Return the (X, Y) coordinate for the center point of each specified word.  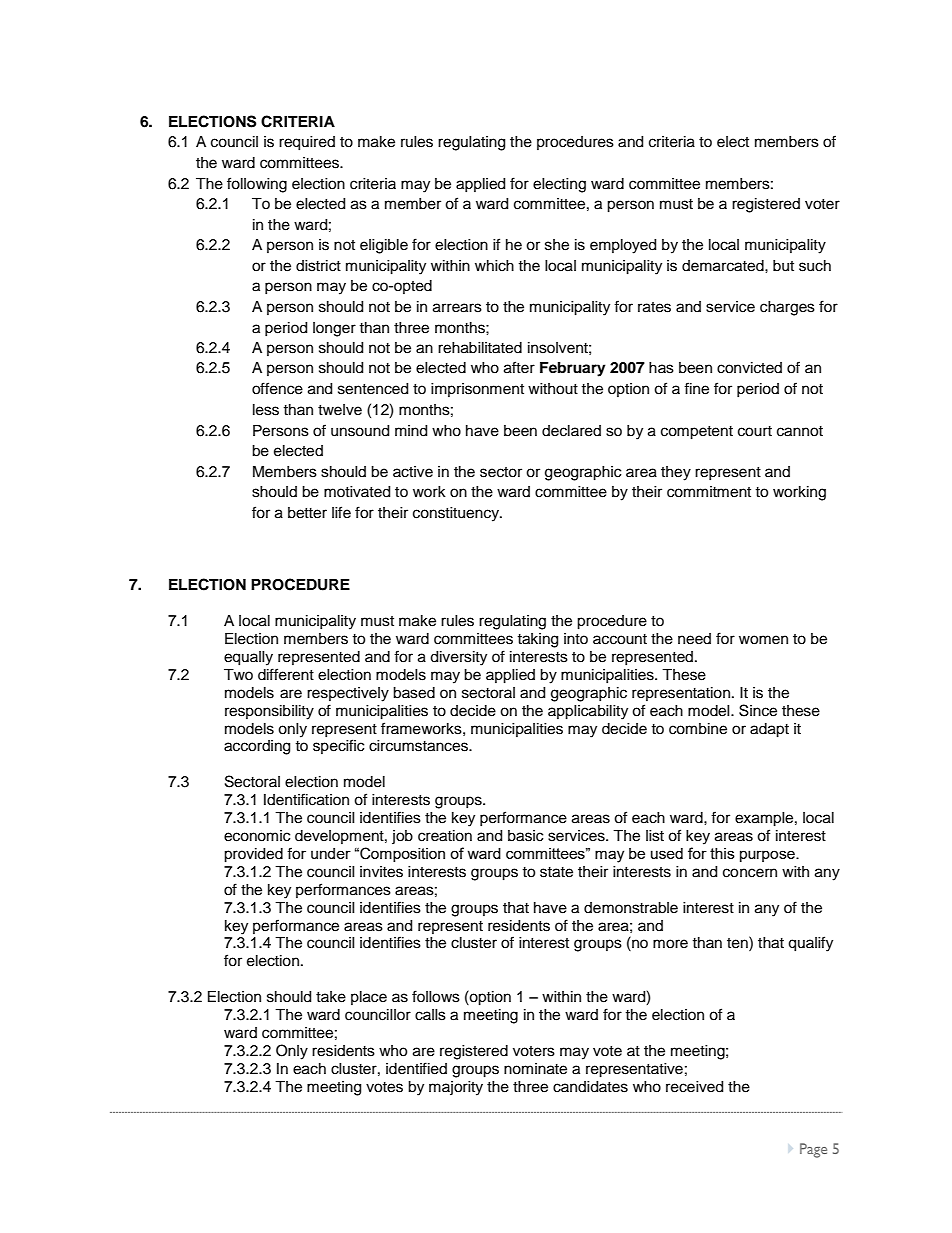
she (557, 245)
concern (750, 873)
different (286, 674)
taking (537, 640)
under (331, 853)
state (556, 872)
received (694, 1087)
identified (416, 1068)
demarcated (724, 266)
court (755, 431)
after (519, 367)
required (307, 143)
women (763, 640)
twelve (340, 410)
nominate (535, 1069)
